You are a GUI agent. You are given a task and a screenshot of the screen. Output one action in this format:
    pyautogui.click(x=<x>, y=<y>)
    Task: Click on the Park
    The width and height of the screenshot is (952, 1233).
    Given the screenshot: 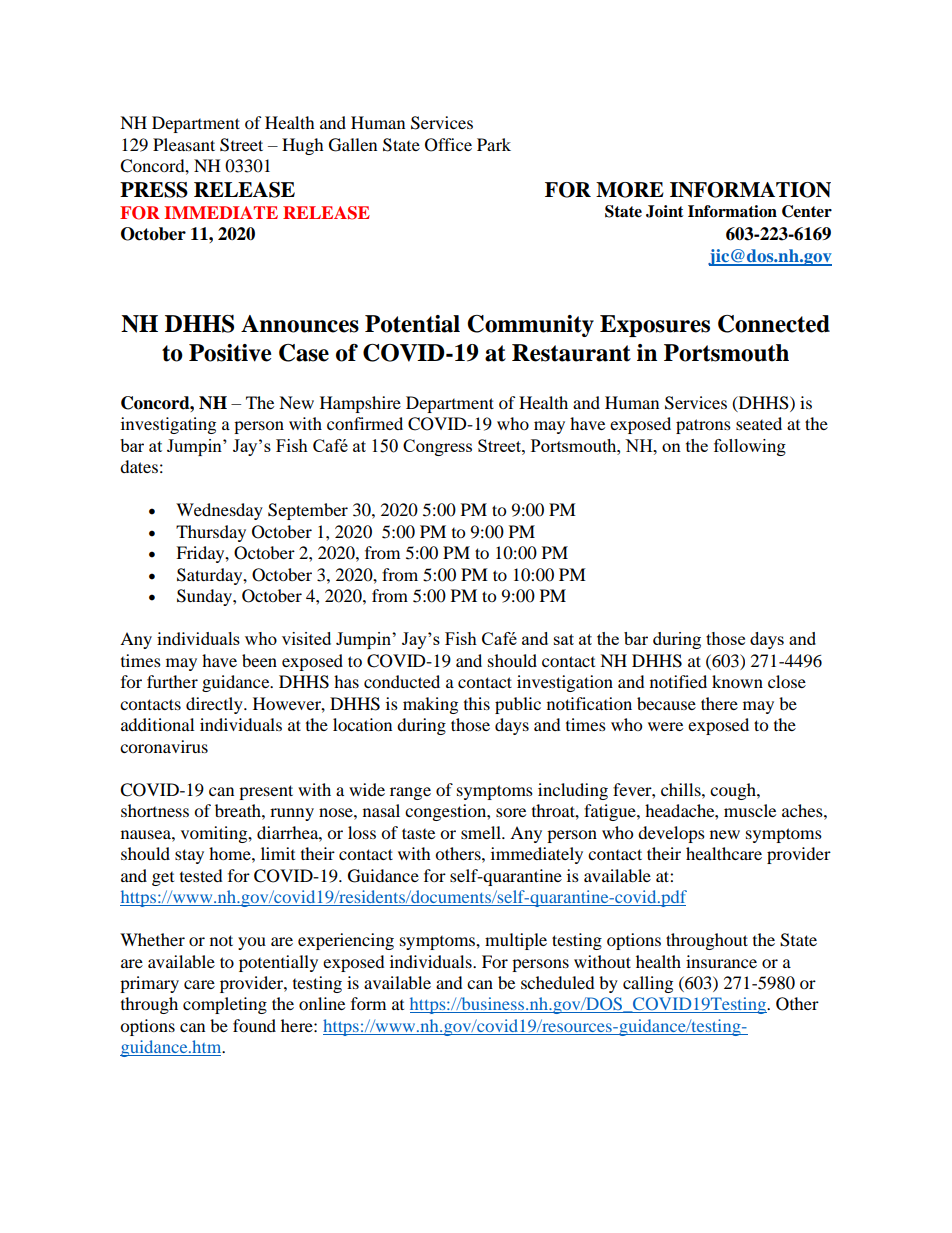 What is the action you would take?
    pyautogui.click(x=494, y=144)
